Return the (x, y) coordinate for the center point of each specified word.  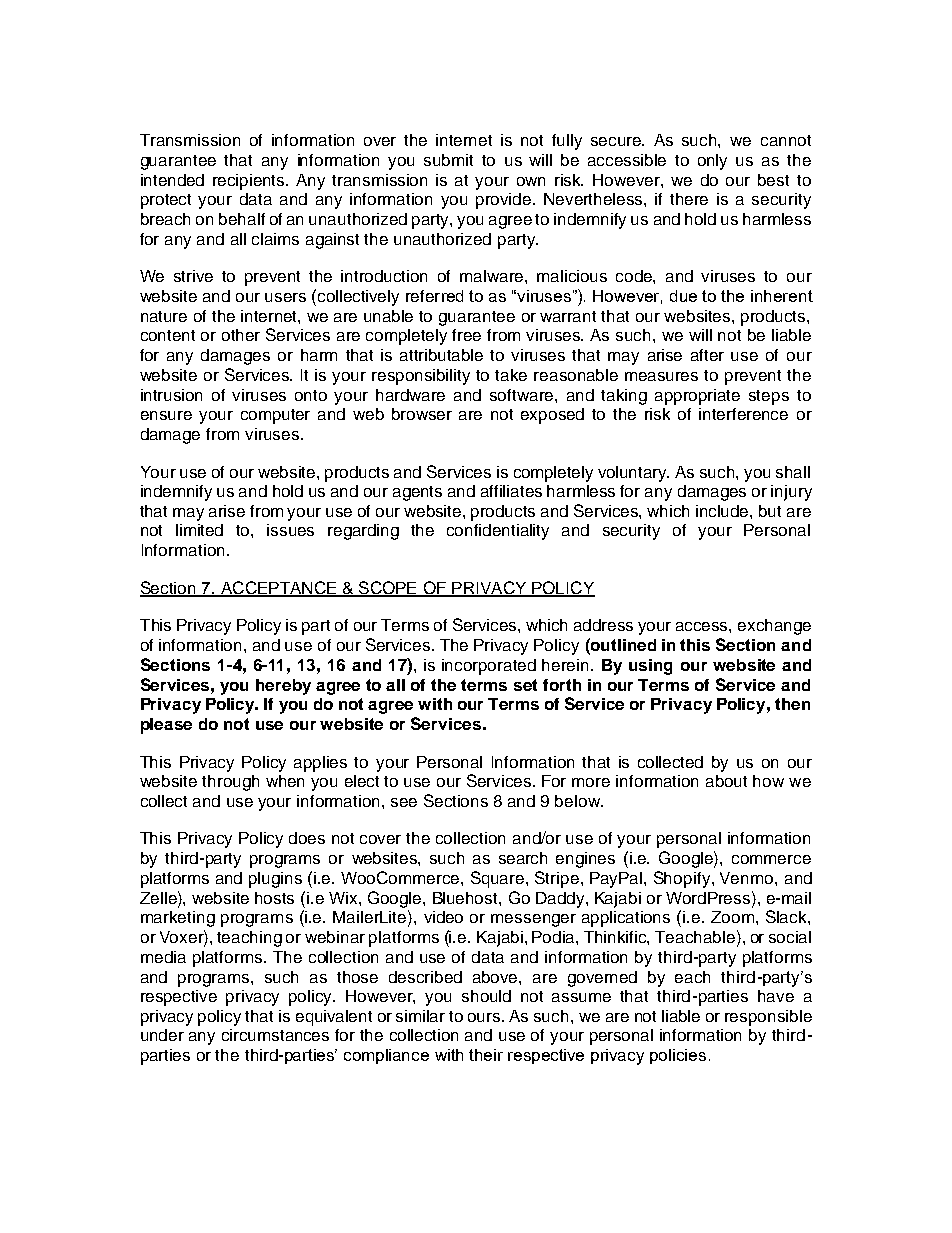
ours (485, 1017)
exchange (774, 627)
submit (448, 160)
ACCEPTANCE (279, 589)
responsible (768, 1018)
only (712, 162)
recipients (250, 182)
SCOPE (388, 589)
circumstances (275, 1035)
